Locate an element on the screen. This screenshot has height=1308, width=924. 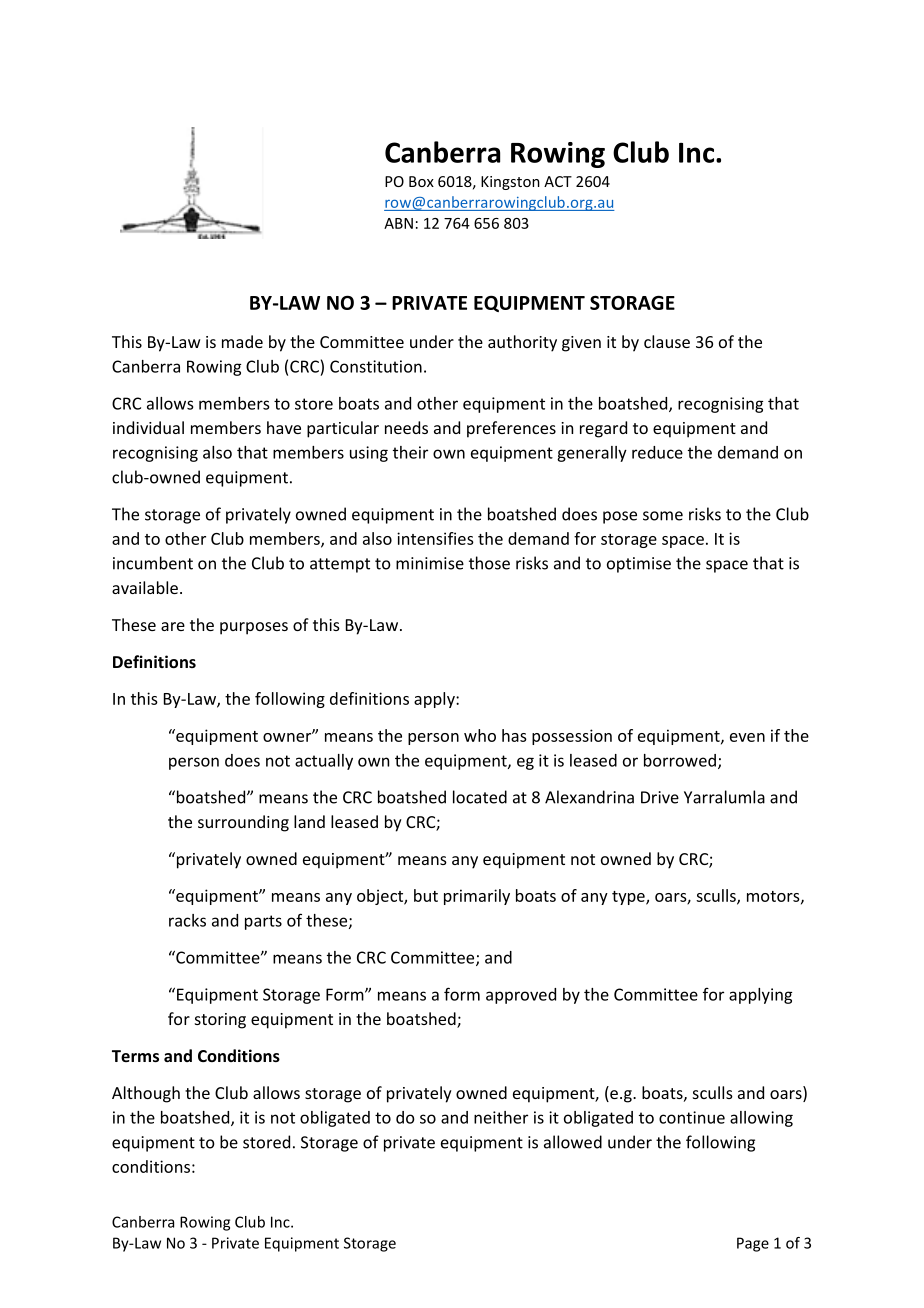
optimise is located at coordinates (639, 565).
